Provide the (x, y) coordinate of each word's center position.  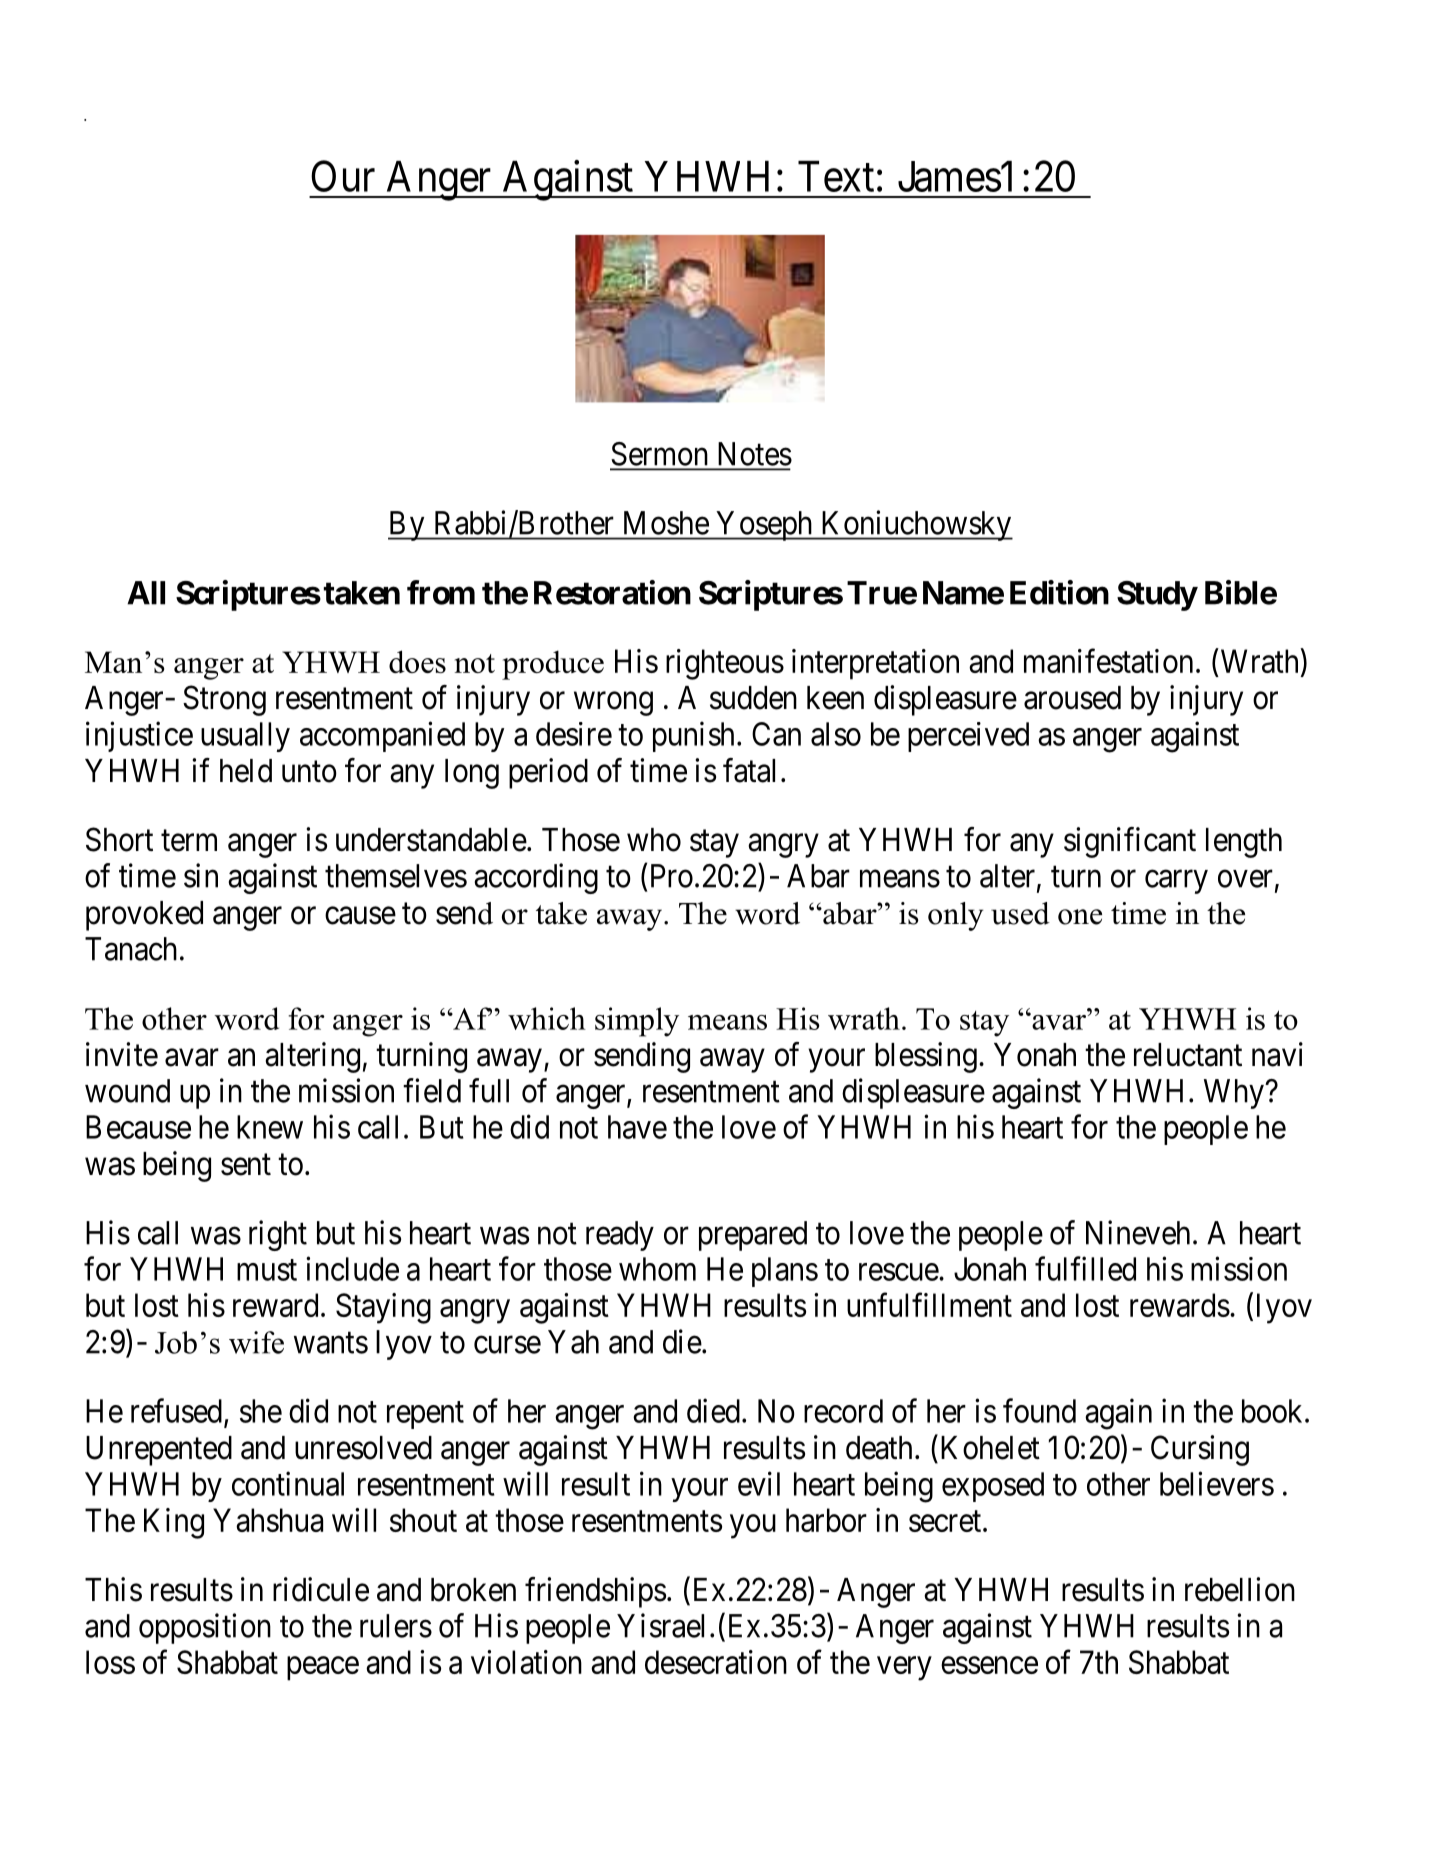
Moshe (666, 523)
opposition (205, 1628)
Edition (1059, 592)
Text (836, 176)
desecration (716, 1662)
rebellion (1240, 1589)
